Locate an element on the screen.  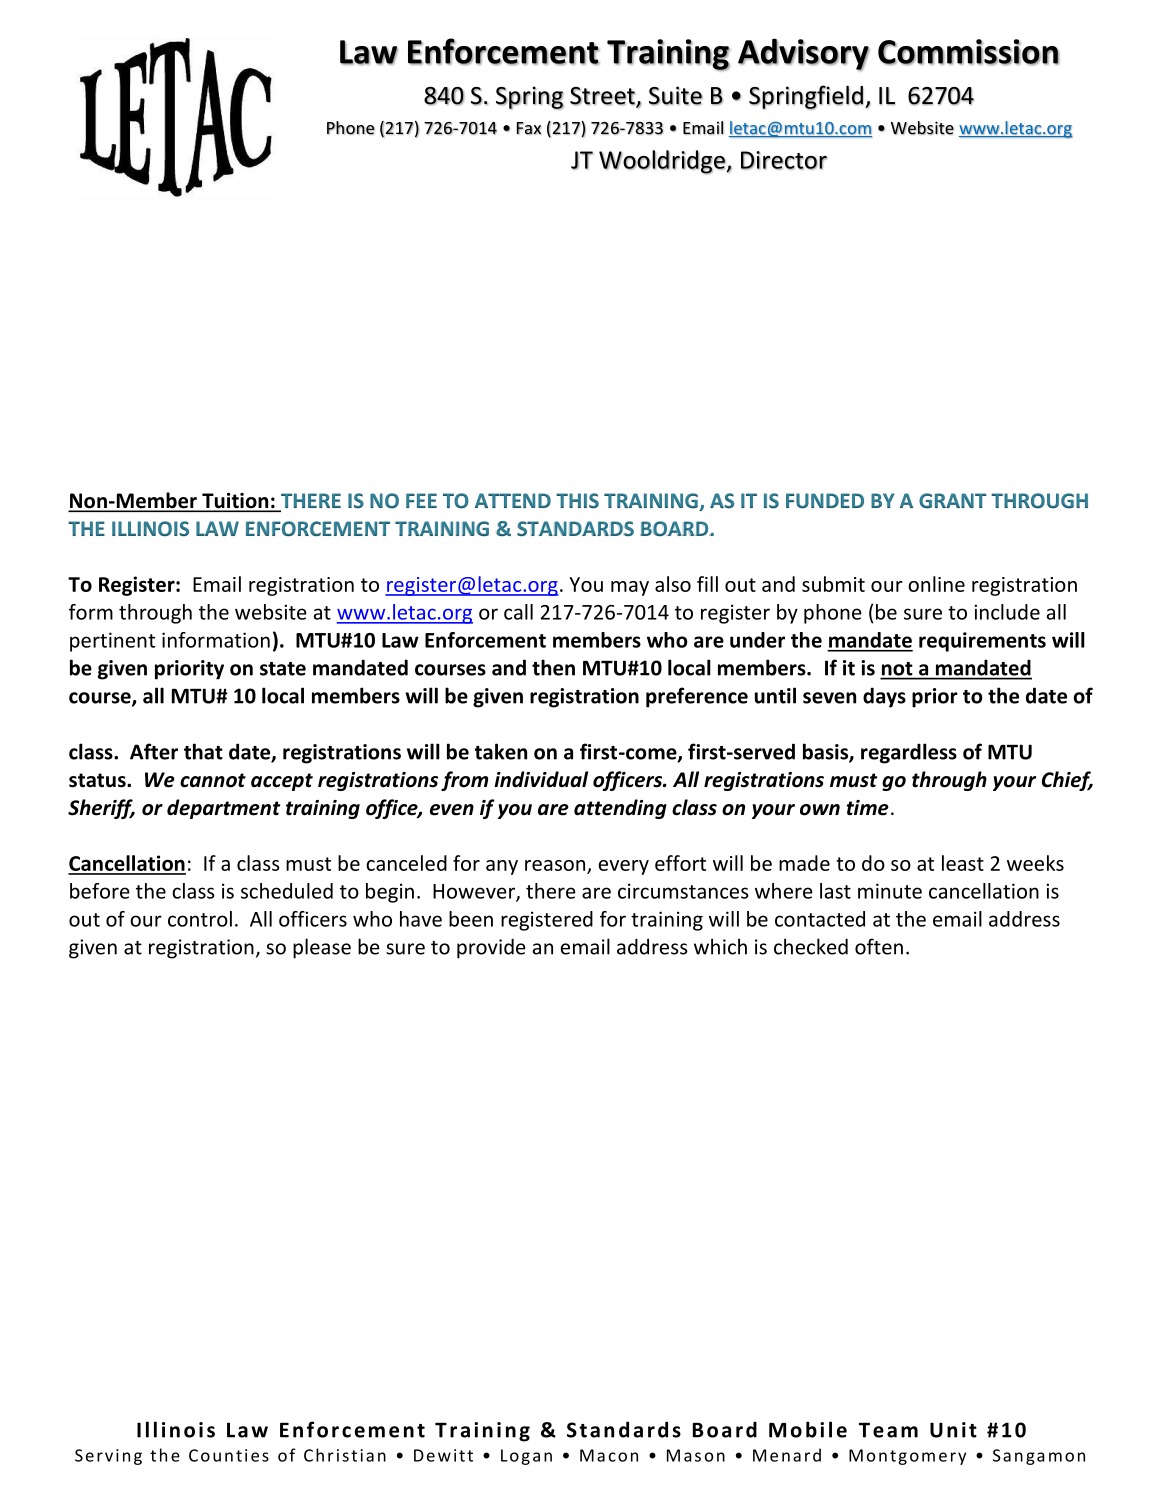
individual is located at coordinates (541, 779).
